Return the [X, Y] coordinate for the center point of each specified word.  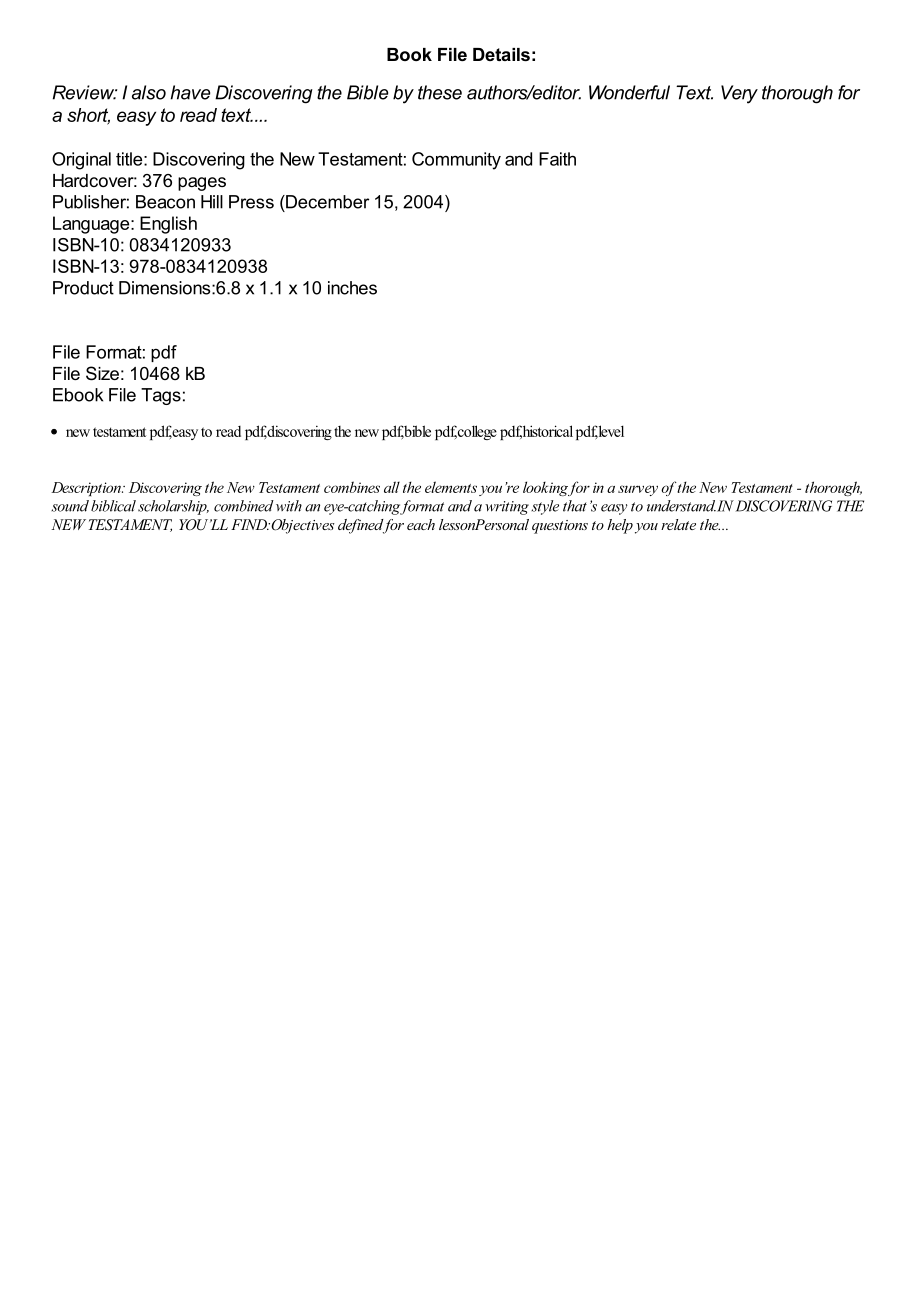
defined [362, 526]
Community [456, 161]
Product [83, 288]
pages [202, 184]
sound [70, 506]
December [326, 202]
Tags [161, 396]
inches [352, 288]
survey [638, 490]
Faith [557, 159]
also [149, 92]
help [620, 526]
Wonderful [629, 92]
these [440, 92]
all [392, 487]
